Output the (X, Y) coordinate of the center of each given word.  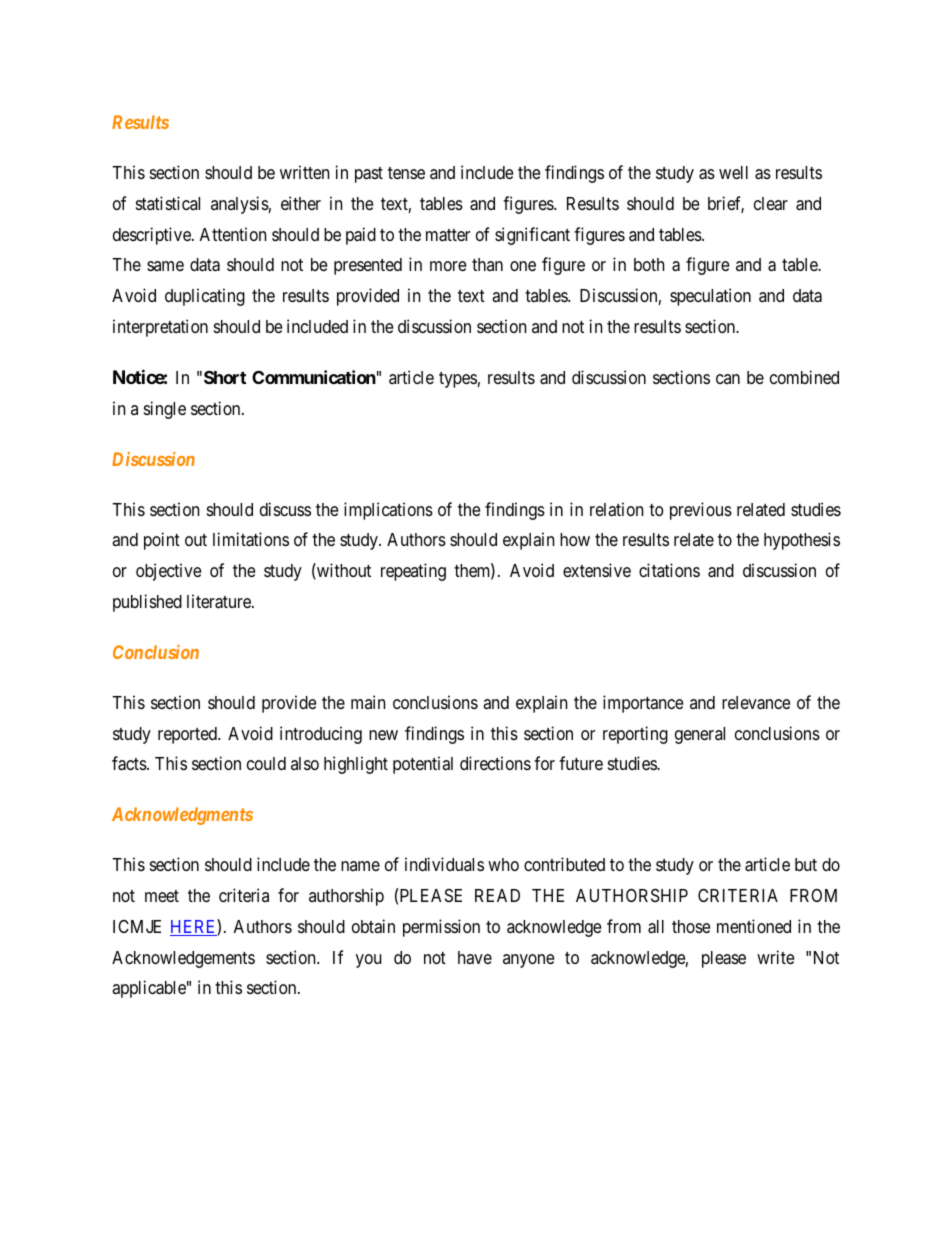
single (165, 410)
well (733, 172)
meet (162, 896)
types (458, 380)
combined (804, 377)
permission (441, 928)
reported (188, 735)
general (700, 735)
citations (669, 570)
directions (495, 763)
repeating (413, 572)
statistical (168, 203)
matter (448, 235)
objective (168, 572)
